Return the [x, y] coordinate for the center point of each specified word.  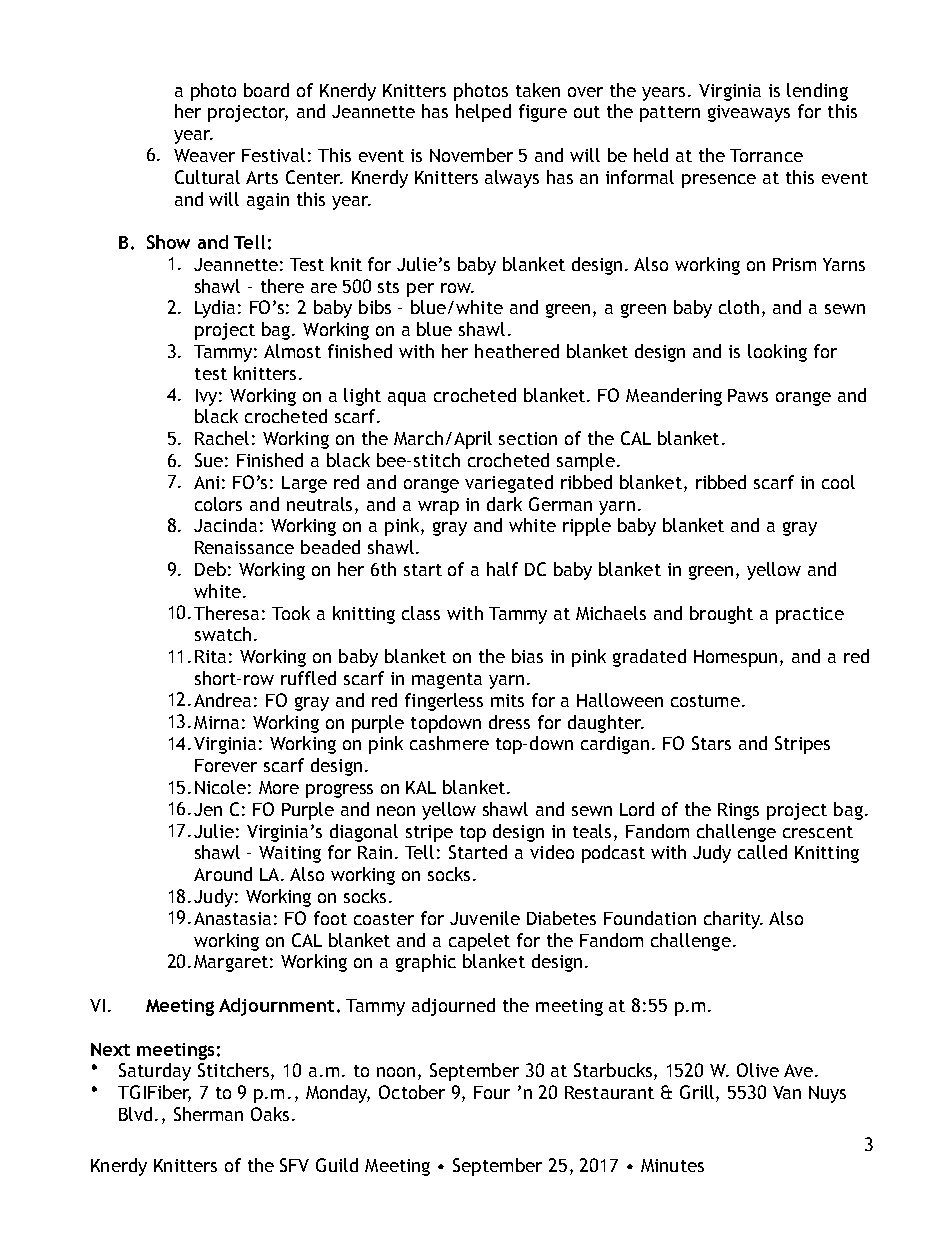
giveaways [749, 113]
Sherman [208, 1114]
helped [483, 113]
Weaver [204, 155]
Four [492, 1092]
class [421, 613]
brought [721, 615]
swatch [223, 634]
